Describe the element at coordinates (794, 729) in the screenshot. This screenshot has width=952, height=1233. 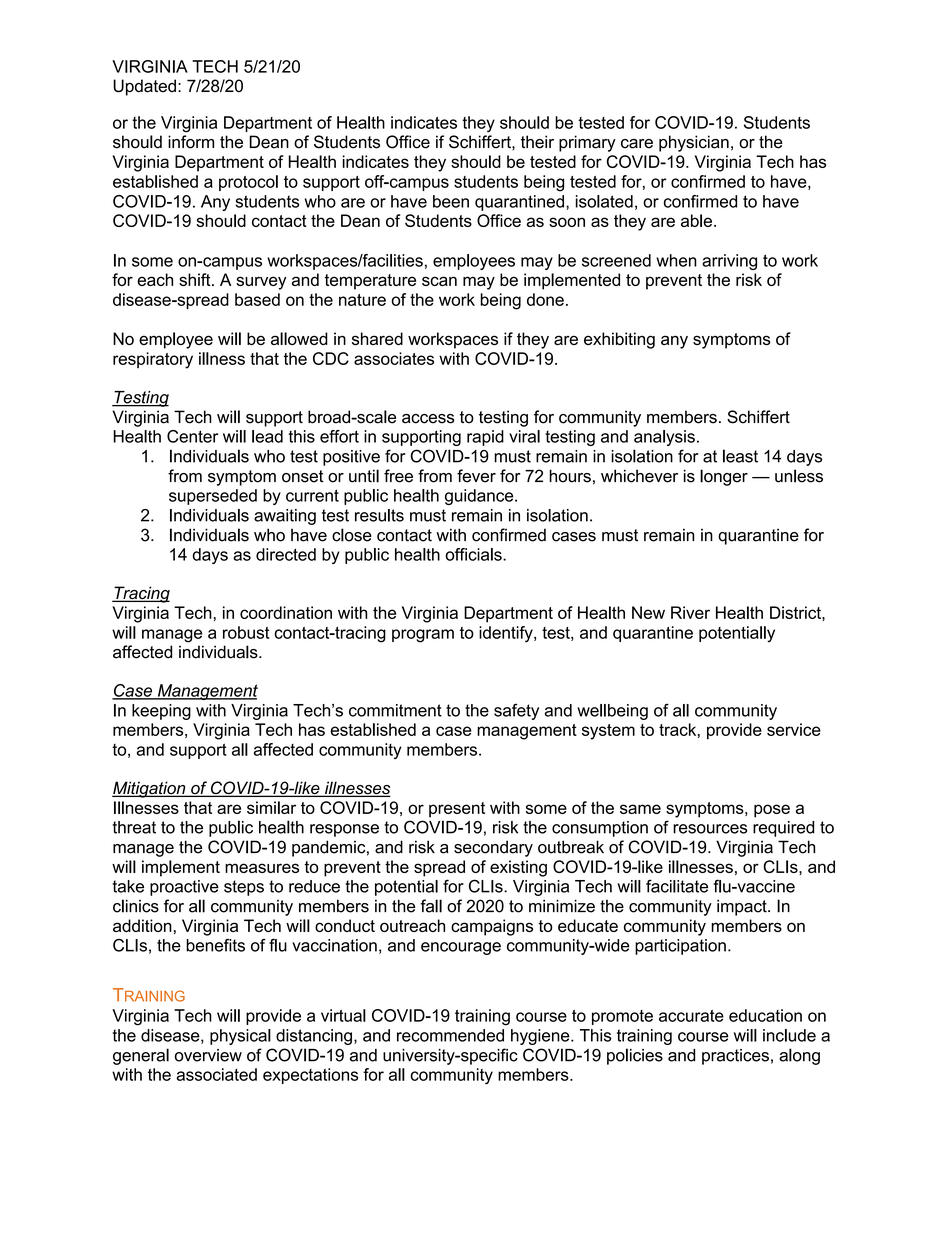
I see `service` at that location.
